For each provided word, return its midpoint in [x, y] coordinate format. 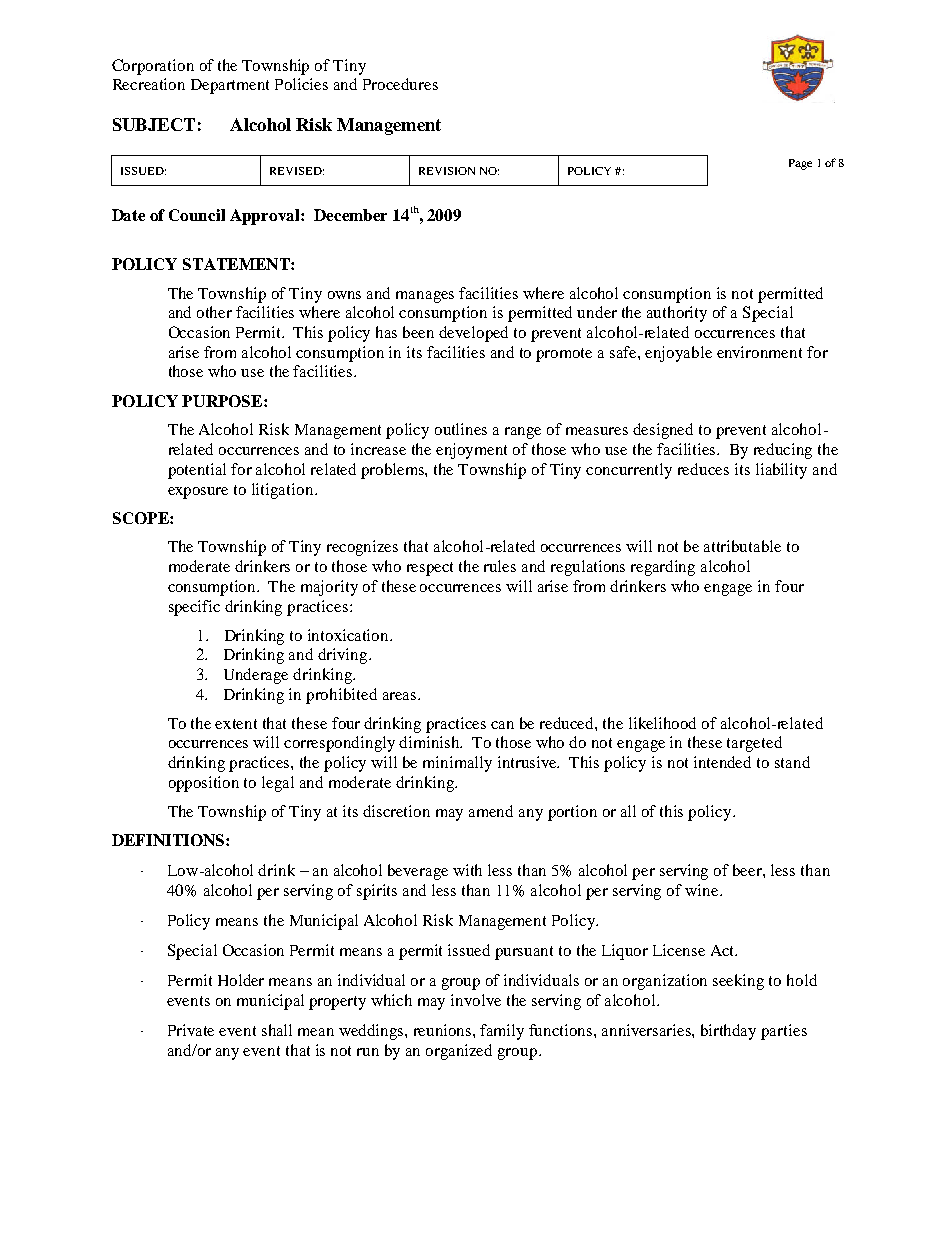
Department [230, 86]
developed [473, 334]
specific [194, 608]
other [214, 312]
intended [722, 762]
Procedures [400, 84]
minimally [457, 764]
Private [191, 1030]
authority [677, 314]
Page [800, 164]
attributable [742, 546]
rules [500, 566]
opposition [204, 784]
